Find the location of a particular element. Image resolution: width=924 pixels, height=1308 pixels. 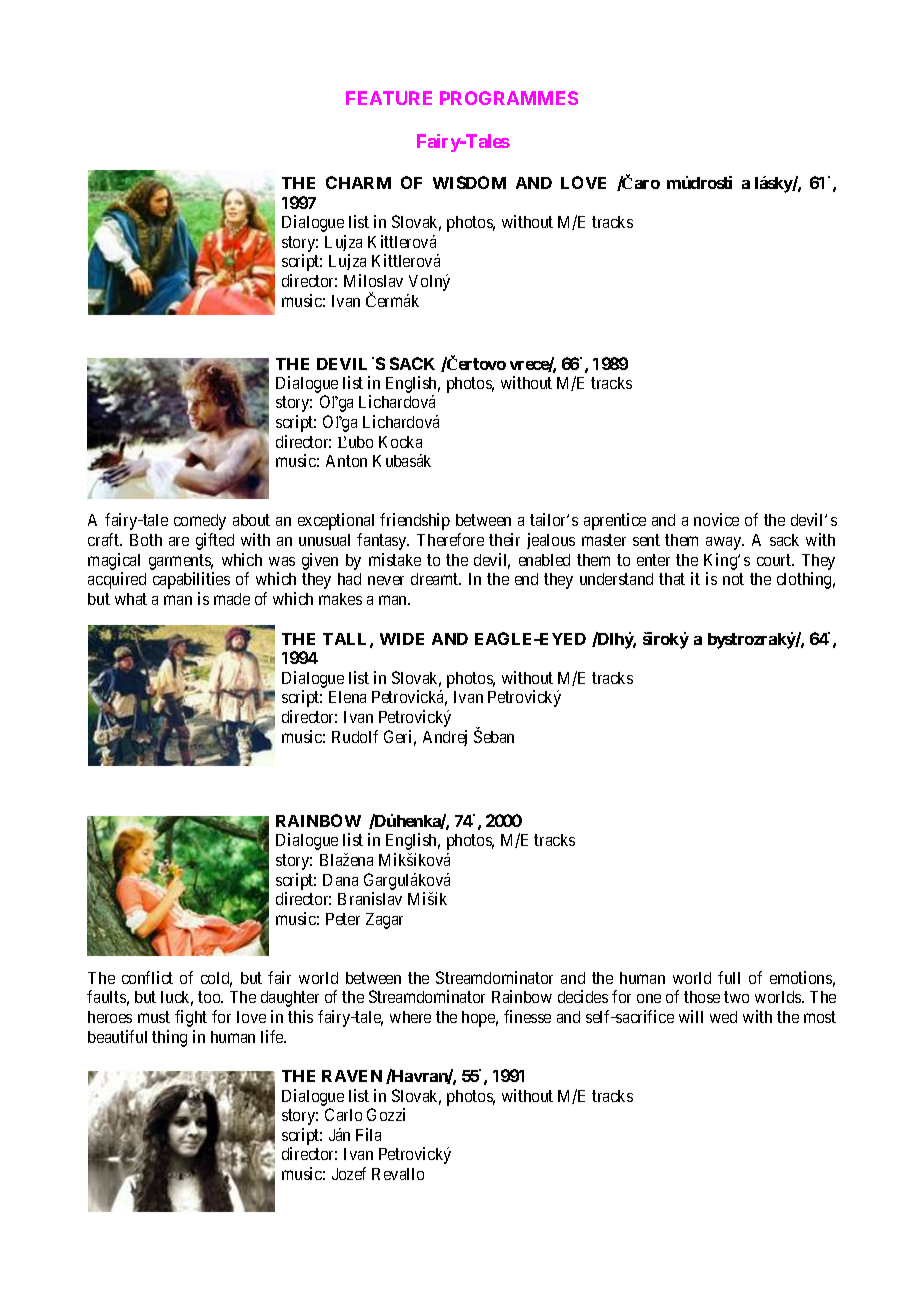

Andrej is located at coordinates (445, 738).
